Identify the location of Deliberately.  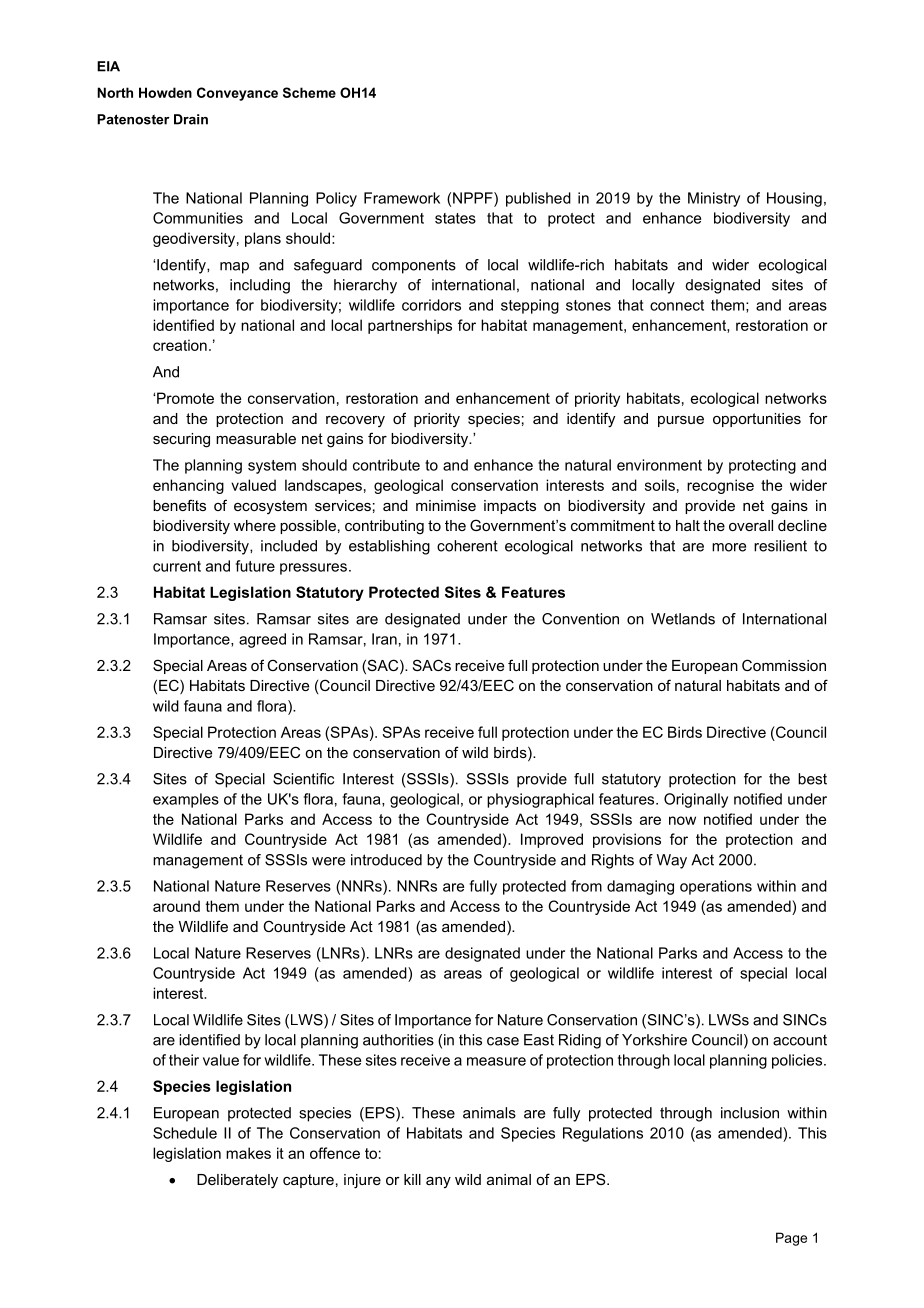
(237, 1181).
